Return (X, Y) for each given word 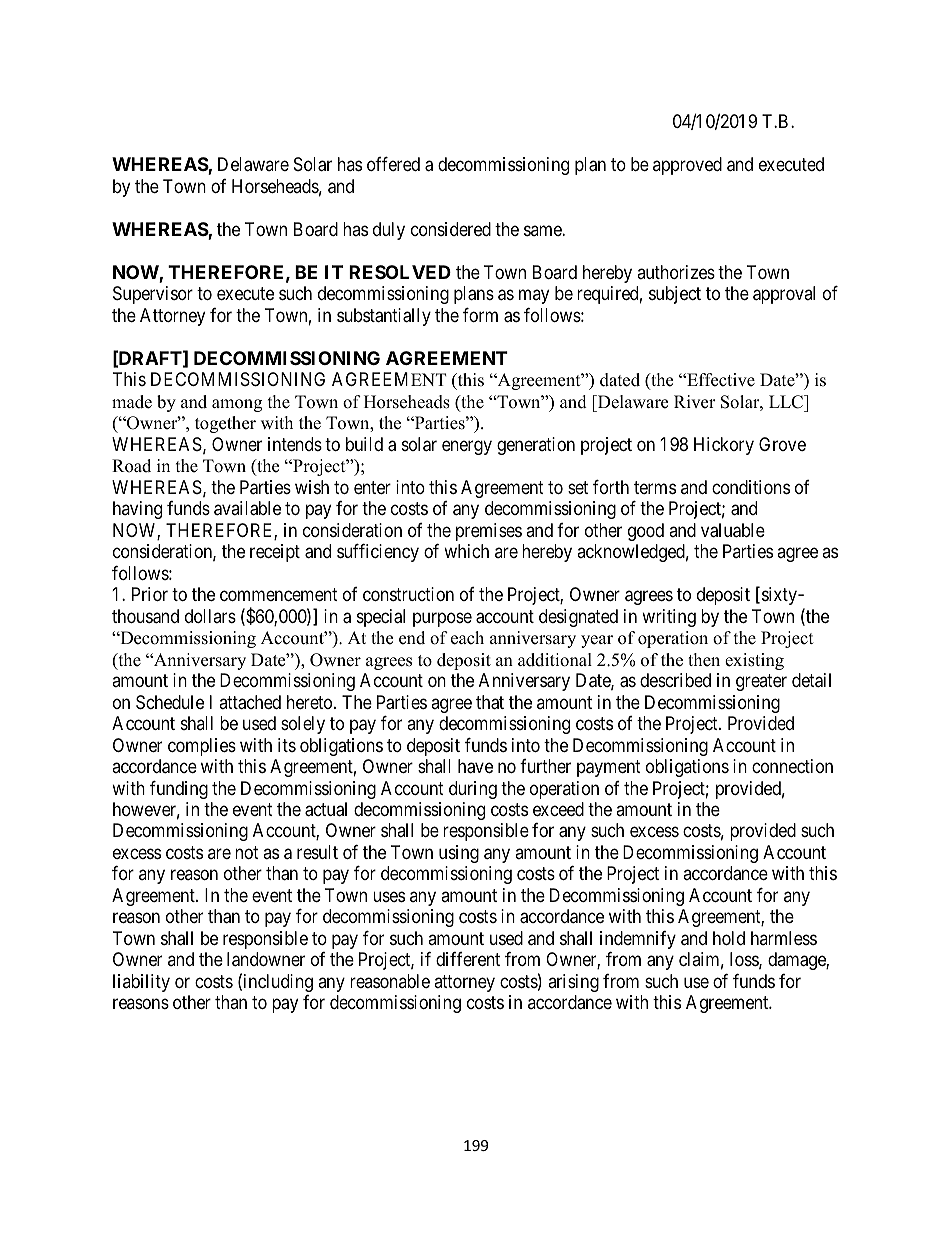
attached (250, 702)
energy (467, 447)
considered (451, 229)
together (225, 424)
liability (141, 983)
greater (761, 682)
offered (393, 164)
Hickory (724, 446)
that (490, 702)
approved (687, 166)
